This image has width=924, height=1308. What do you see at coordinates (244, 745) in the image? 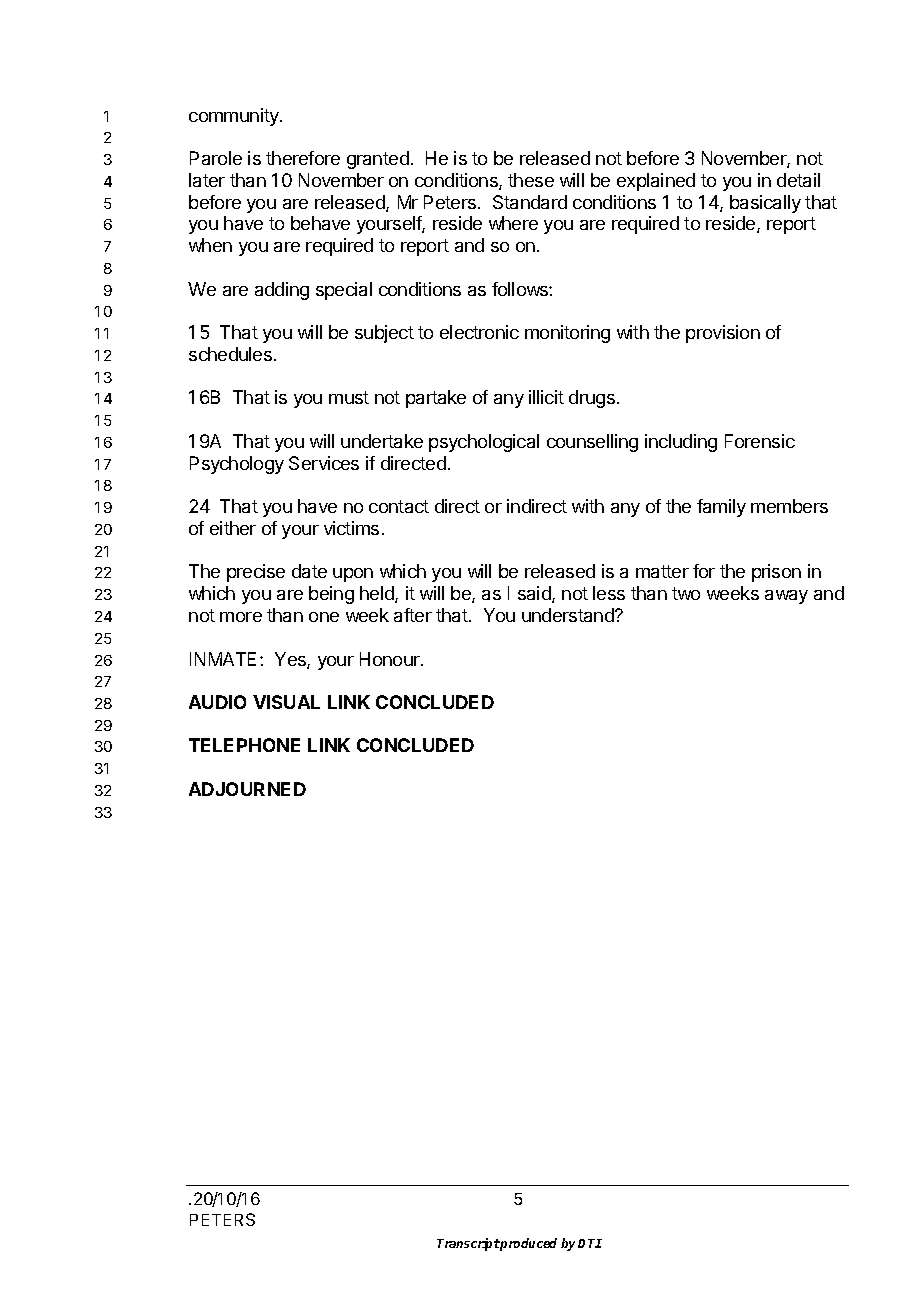
I see `TELEPHONE` at bounding box center [244, 745].
